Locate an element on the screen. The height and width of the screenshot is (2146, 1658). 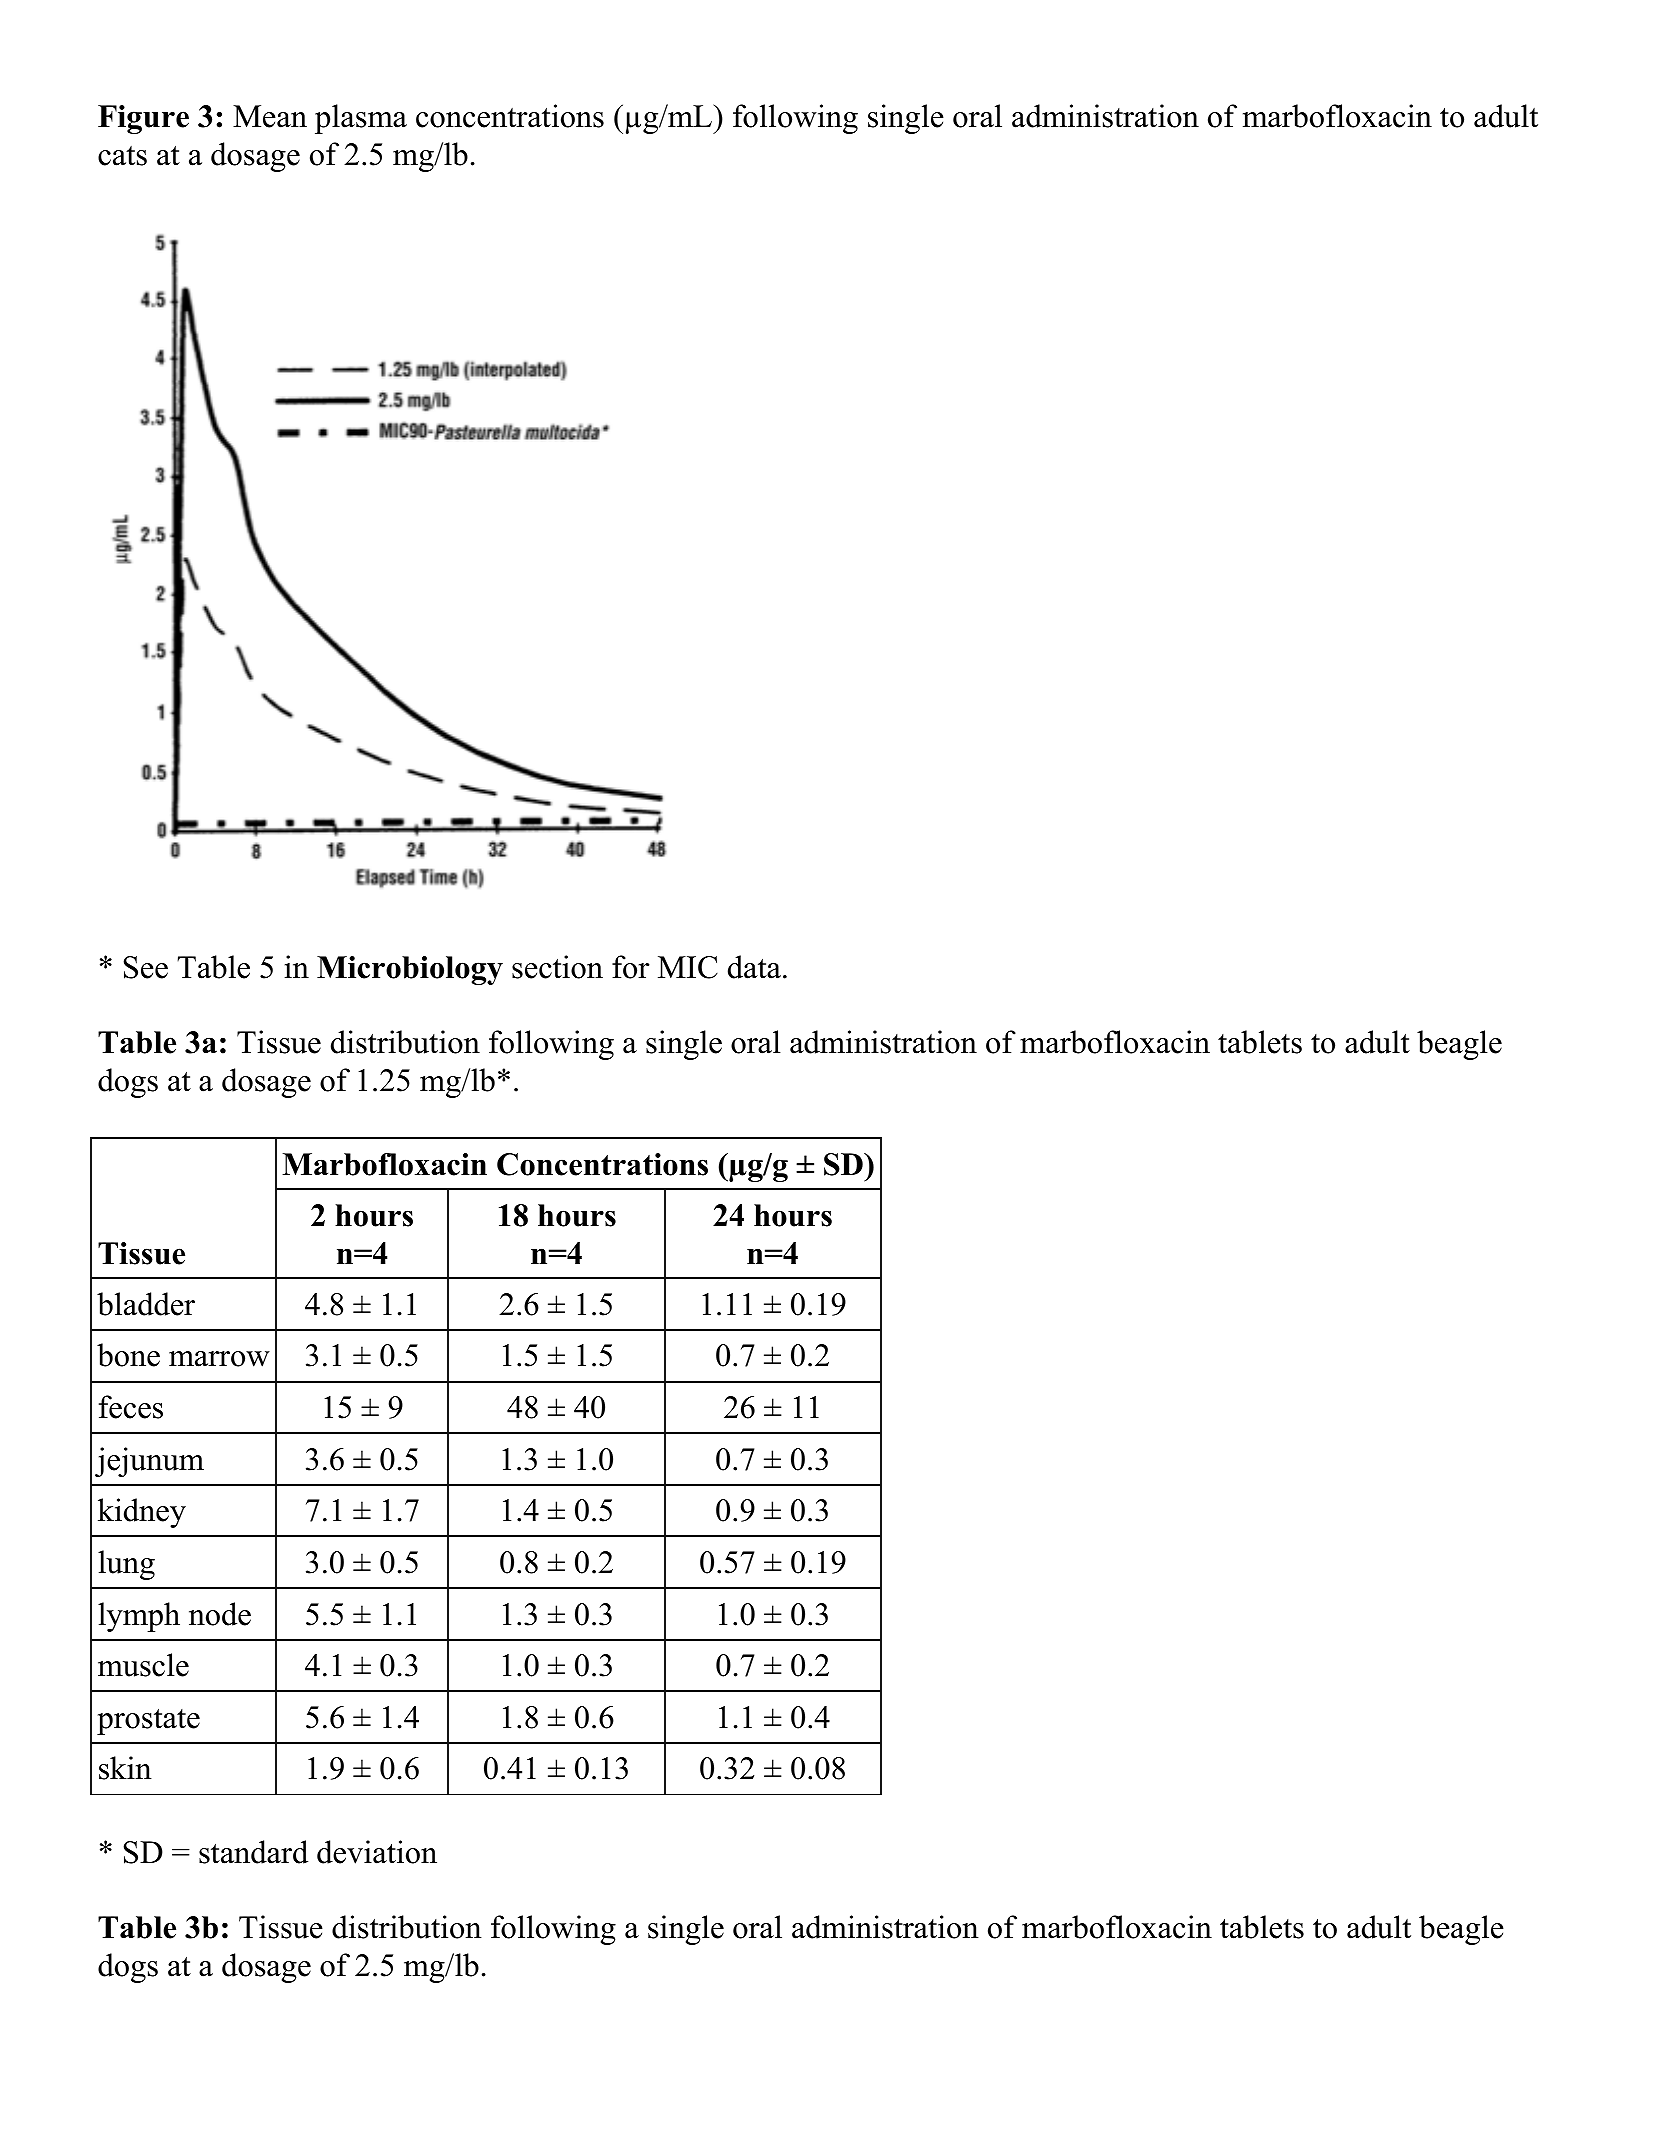
node is located at coordinates (220, 1614).
